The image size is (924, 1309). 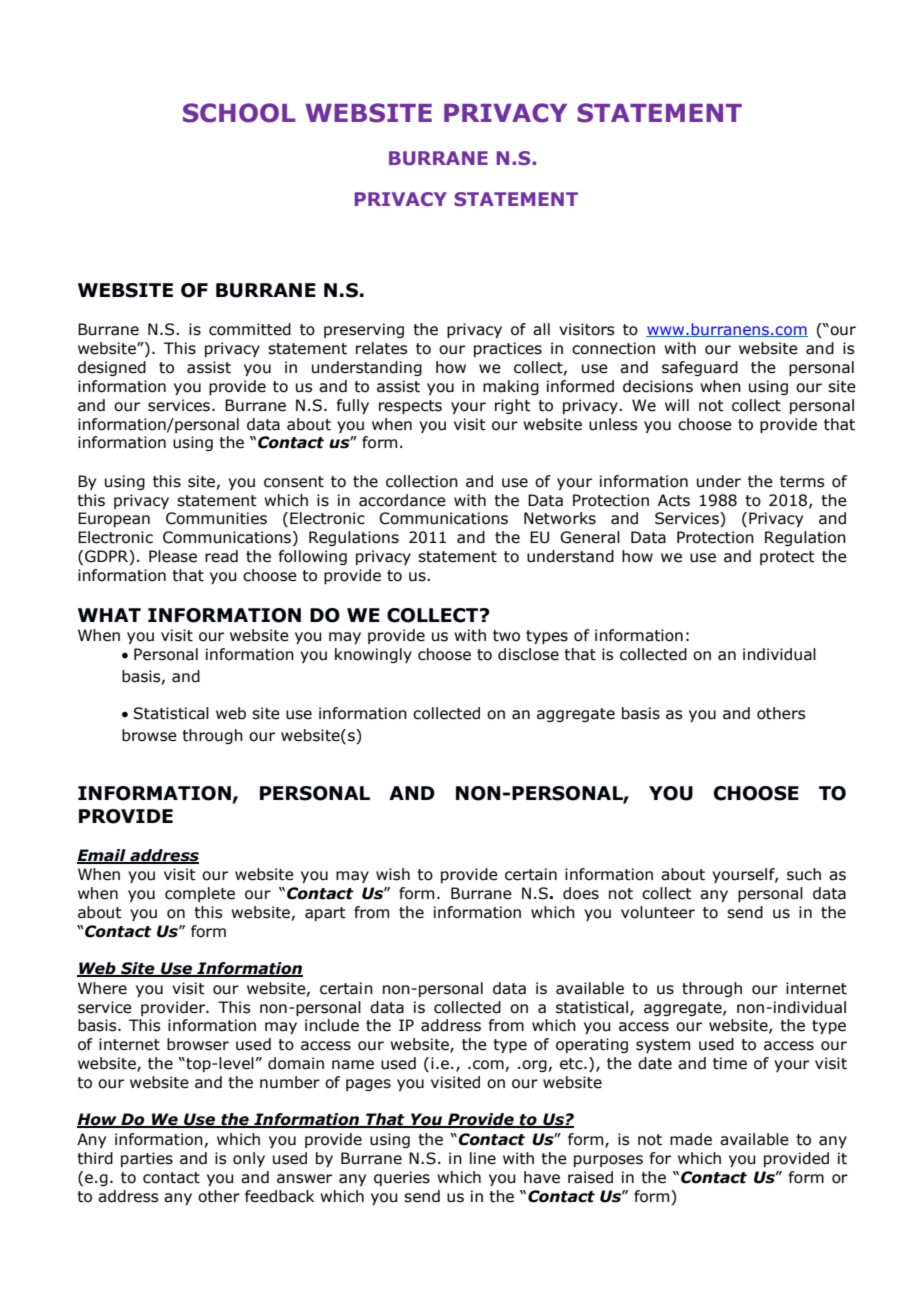 What do you see at coordinates (373, 655) in the image?
I see `knowingly` at bounding box center [373, 655].
